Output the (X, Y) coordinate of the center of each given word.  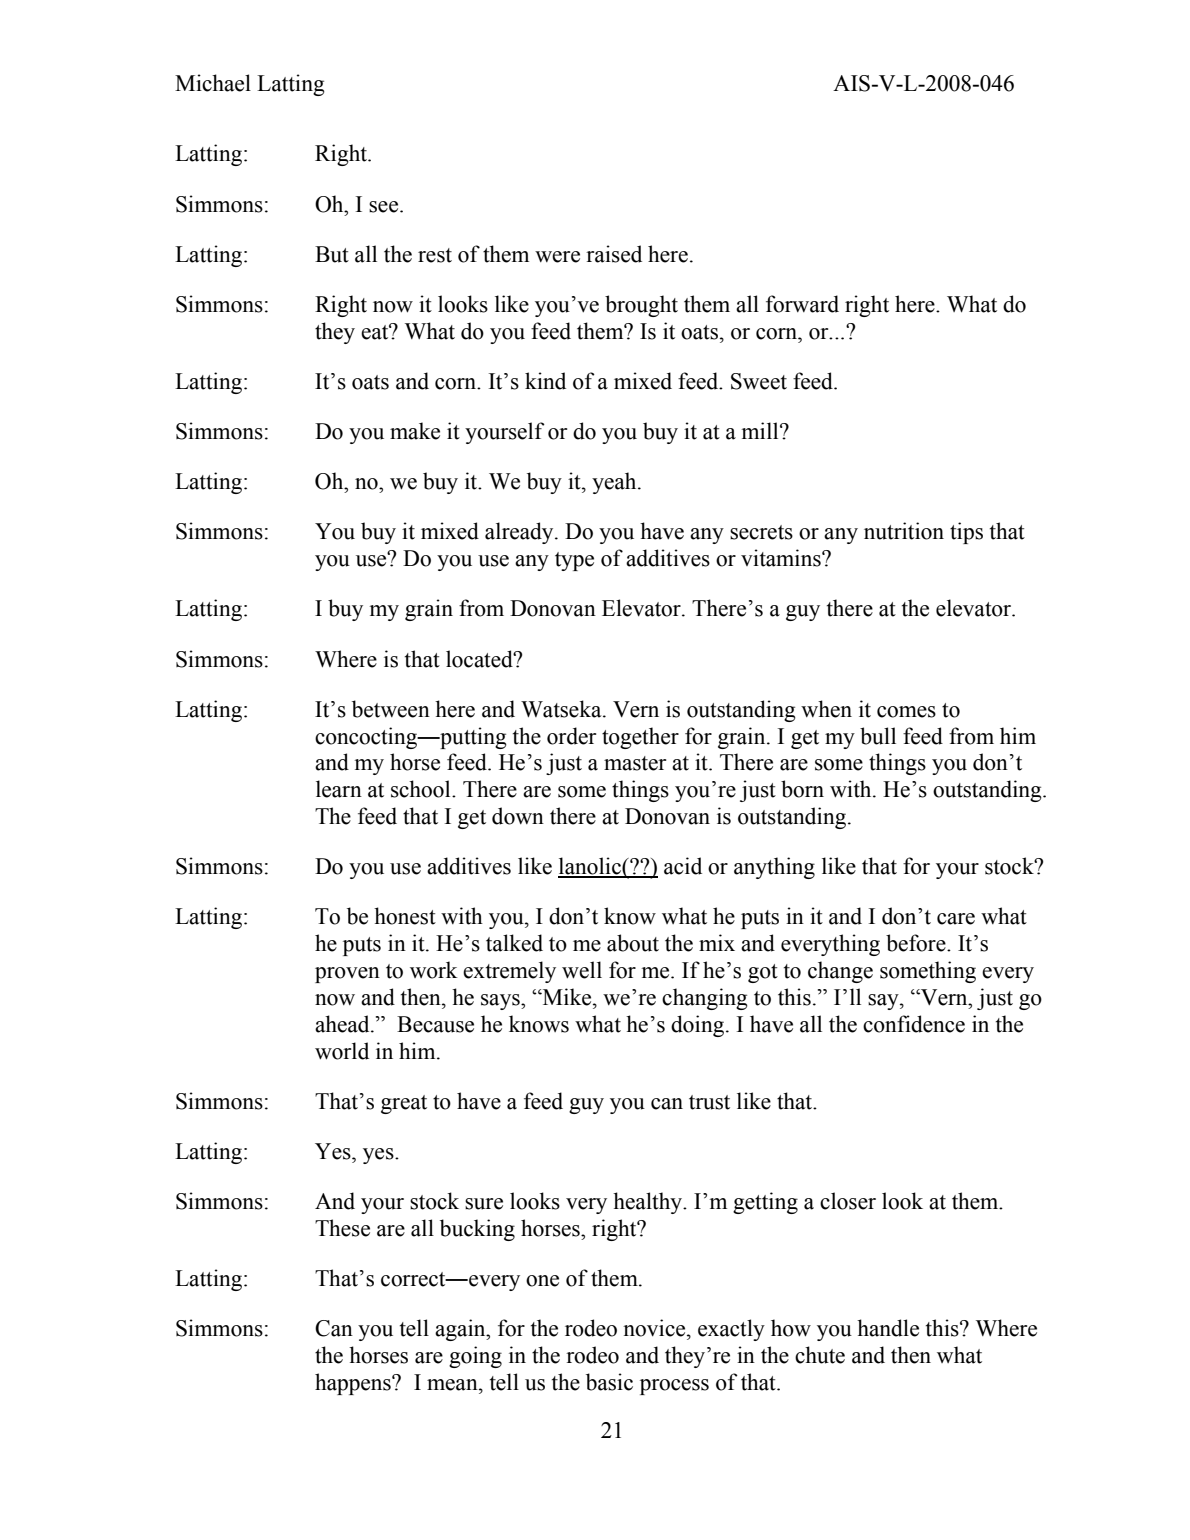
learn (339, 789)
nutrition (904, 531)
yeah (615, 483)
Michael (213, 83)
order (571, 736)
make (415, 431)
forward (802, 304)
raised (614, 254)
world (342, 1051)
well (582, 970)
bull (878, 736)
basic (609, 1382)
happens (354, 1384)
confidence (914, 1024)
